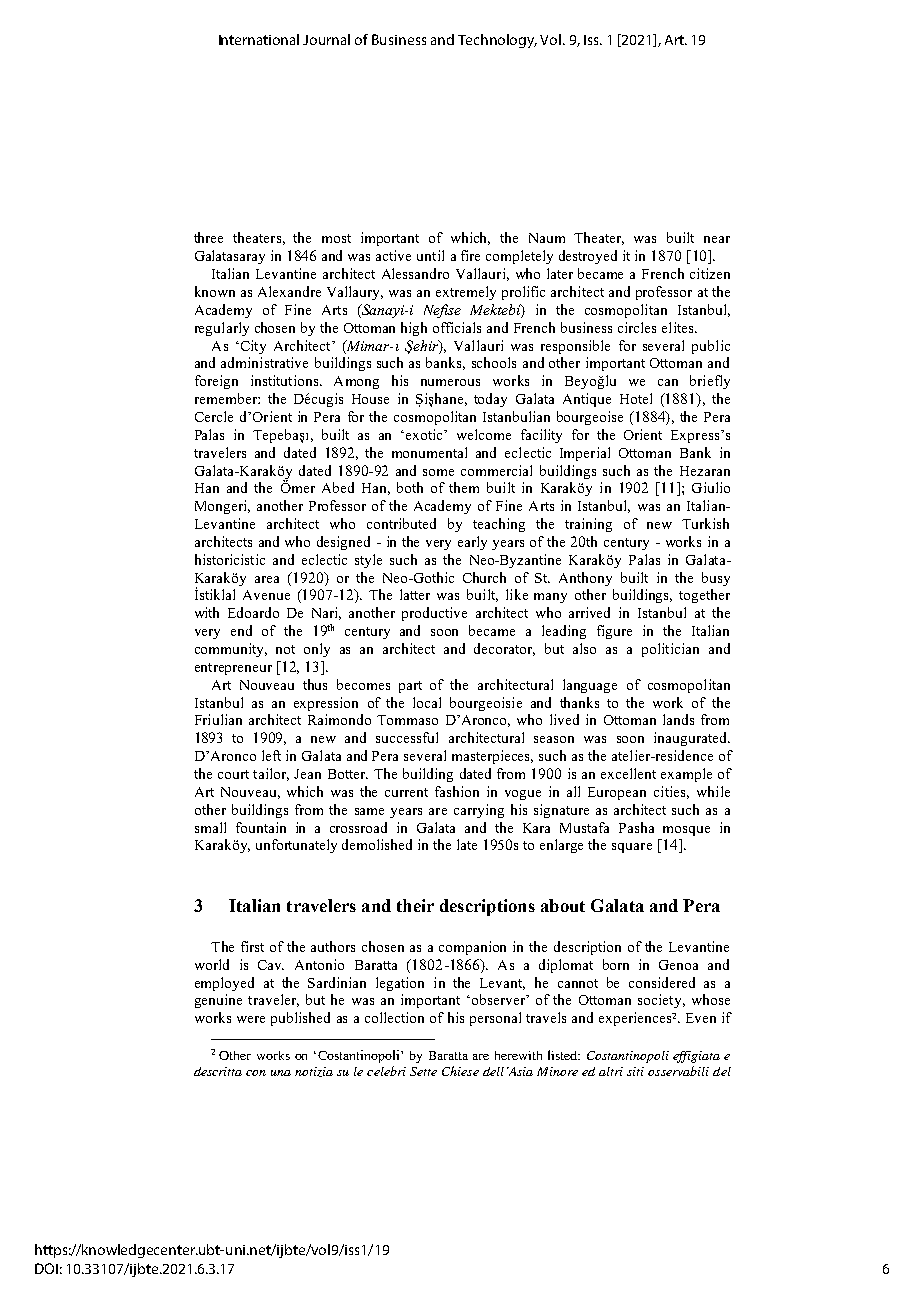 The width and height of the screenshot is (924, 1308). I want to click on Imperial, so click(585, 454).
